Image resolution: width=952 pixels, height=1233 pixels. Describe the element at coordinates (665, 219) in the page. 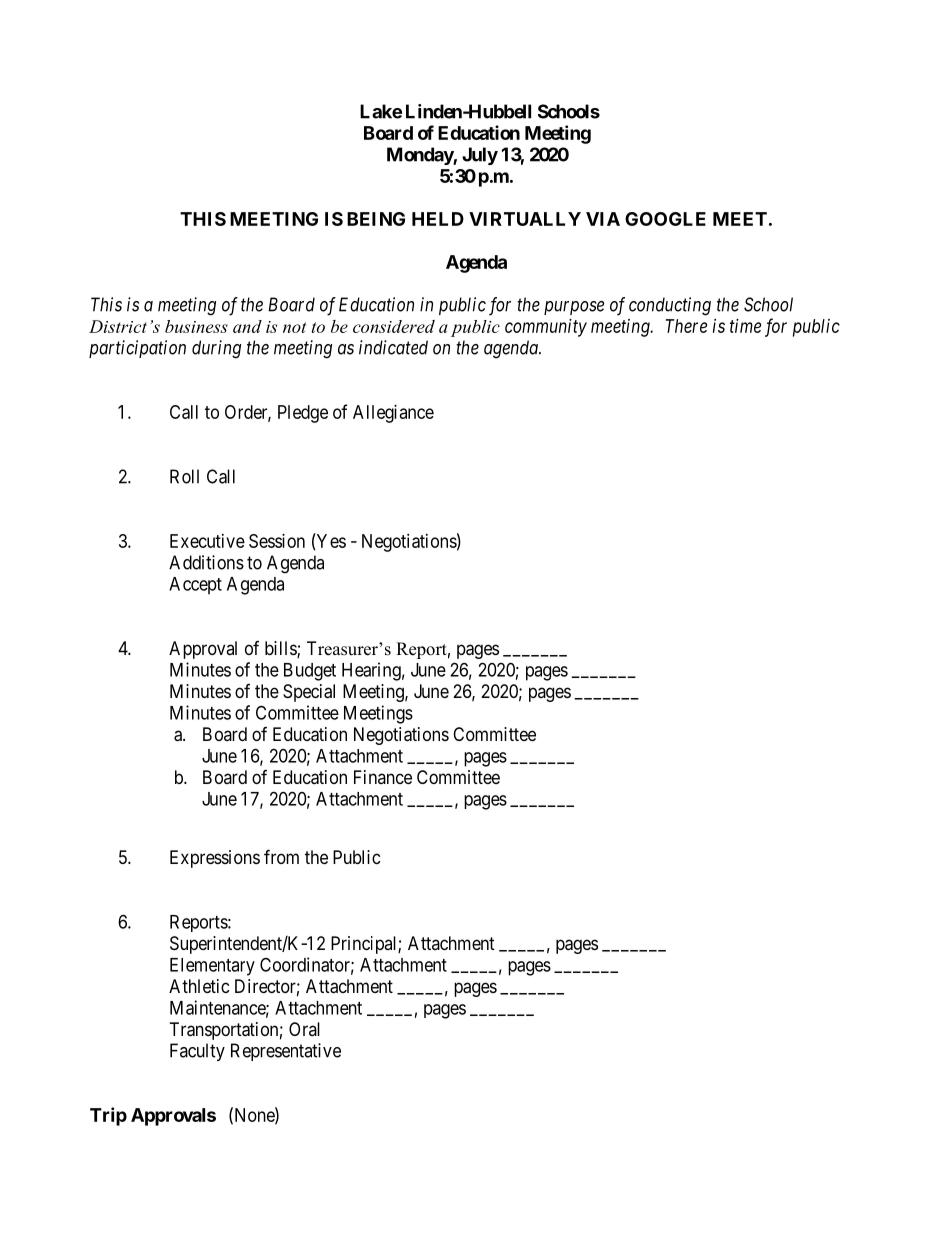

I see `GOOGLE` at that location.
